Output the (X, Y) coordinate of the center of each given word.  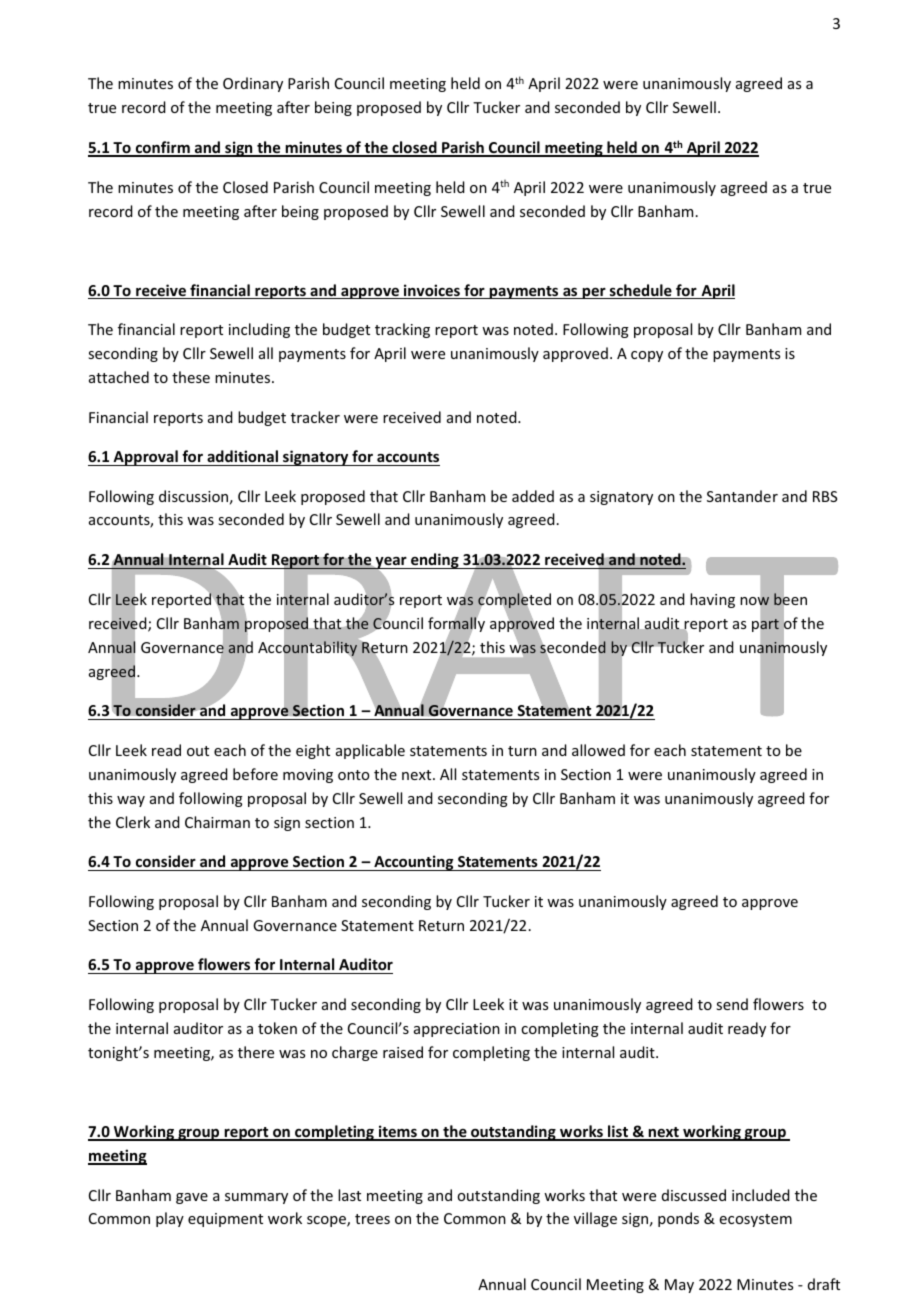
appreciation (457, 1030)
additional (242, 456)
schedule (641, 291)
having (712, 600)
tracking (402, 330)
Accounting (414, 863)
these (191, 377)
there (256, 1052)
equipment (225, 1220)
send (732, 1004)
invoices (432, 291)
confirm (163, 148)
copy (647, 356)
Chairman (217, 822)
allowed (598, 750)
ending (435, 561)
